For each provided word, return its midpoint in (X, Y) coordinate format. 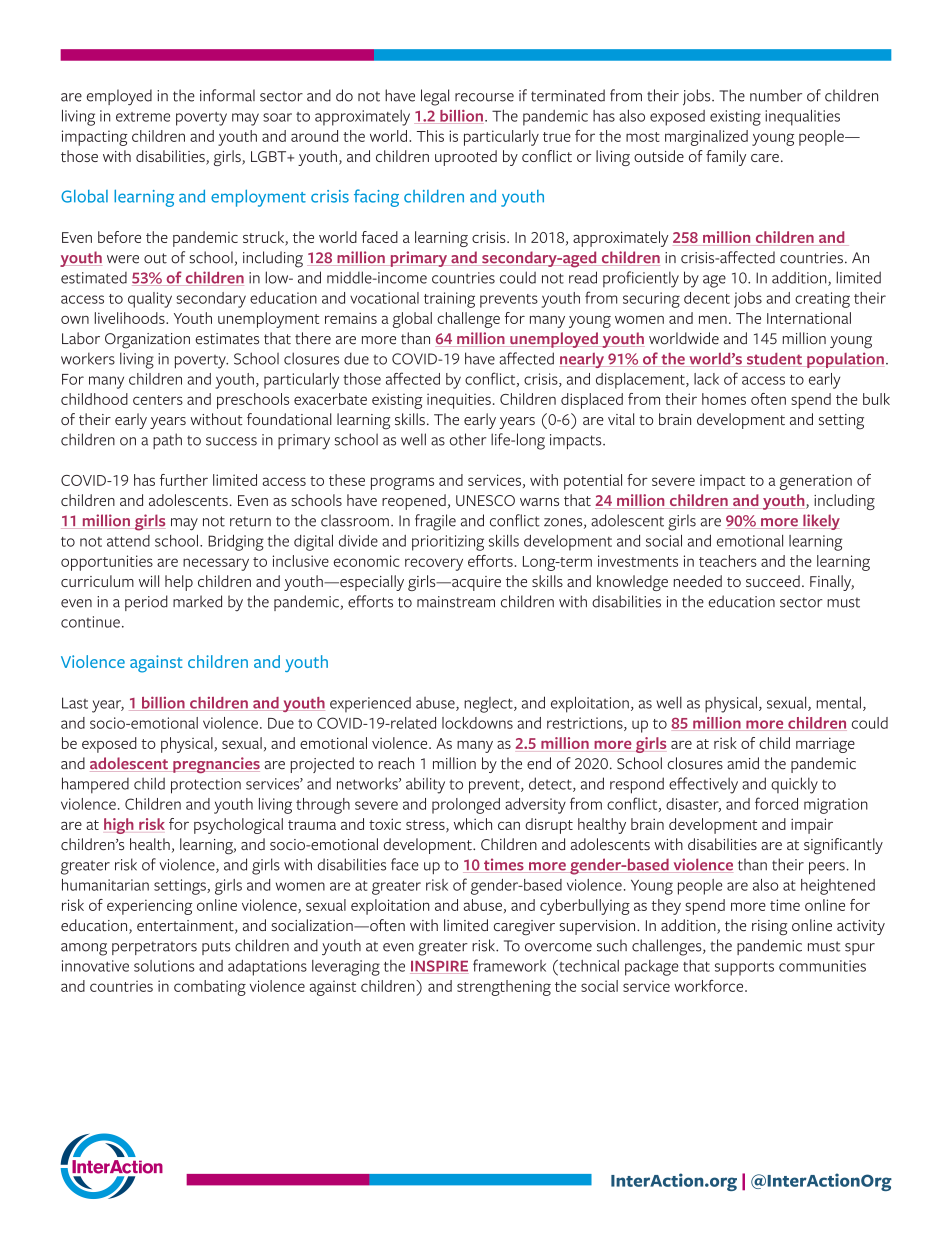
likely (820, 522)
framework (509, 965)
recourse (484, 97)
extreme (143, 117)
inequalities (802, 118)
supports (744, 969)
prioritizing (448, 543)
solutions (164, 966)
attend (128, 541)
